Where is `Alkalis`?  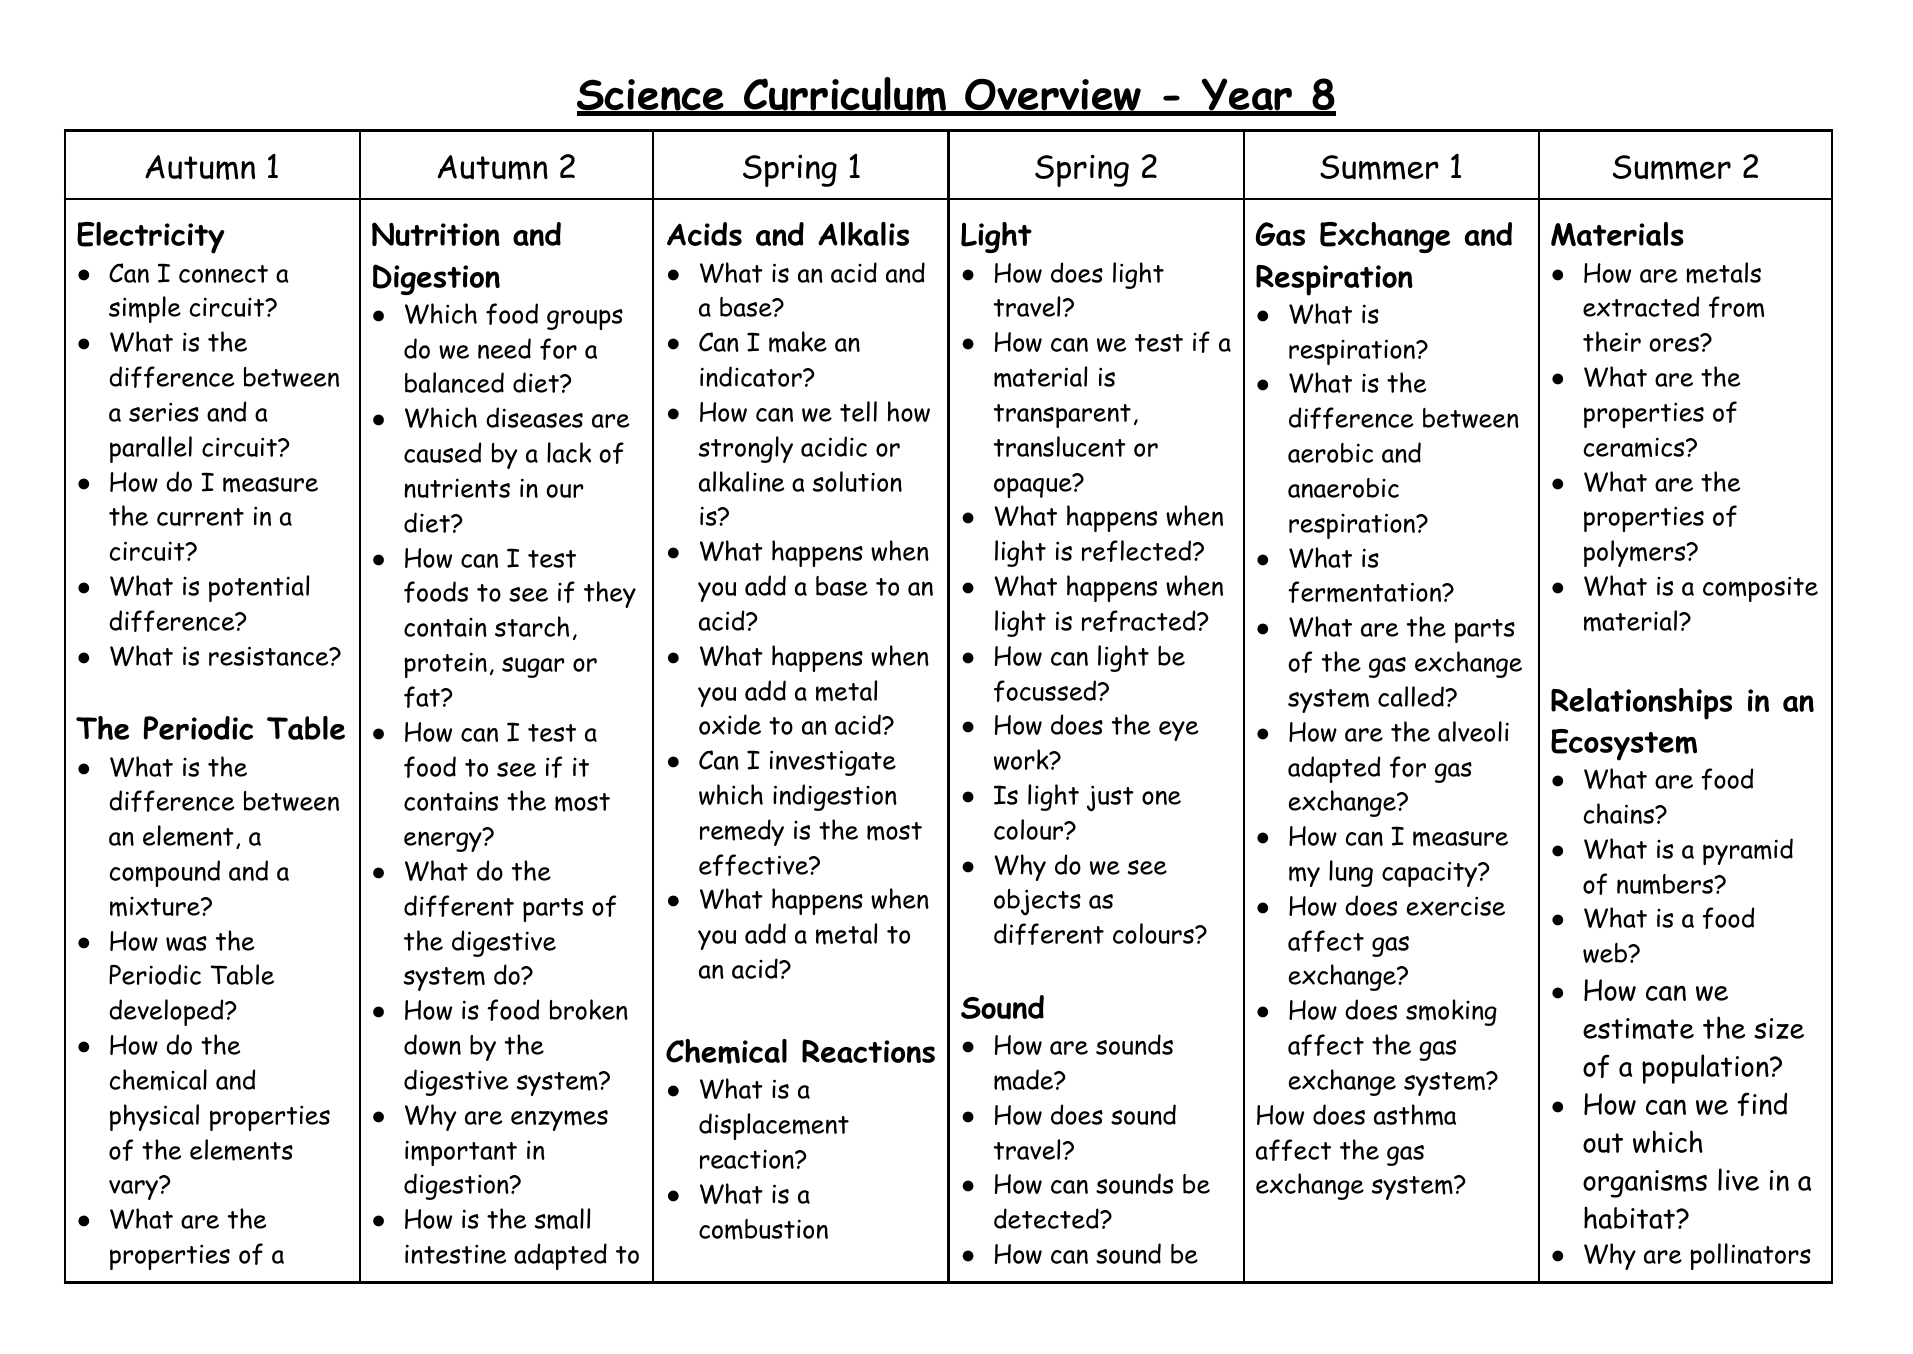 Alkalis is located at coordinates (863, 234).
